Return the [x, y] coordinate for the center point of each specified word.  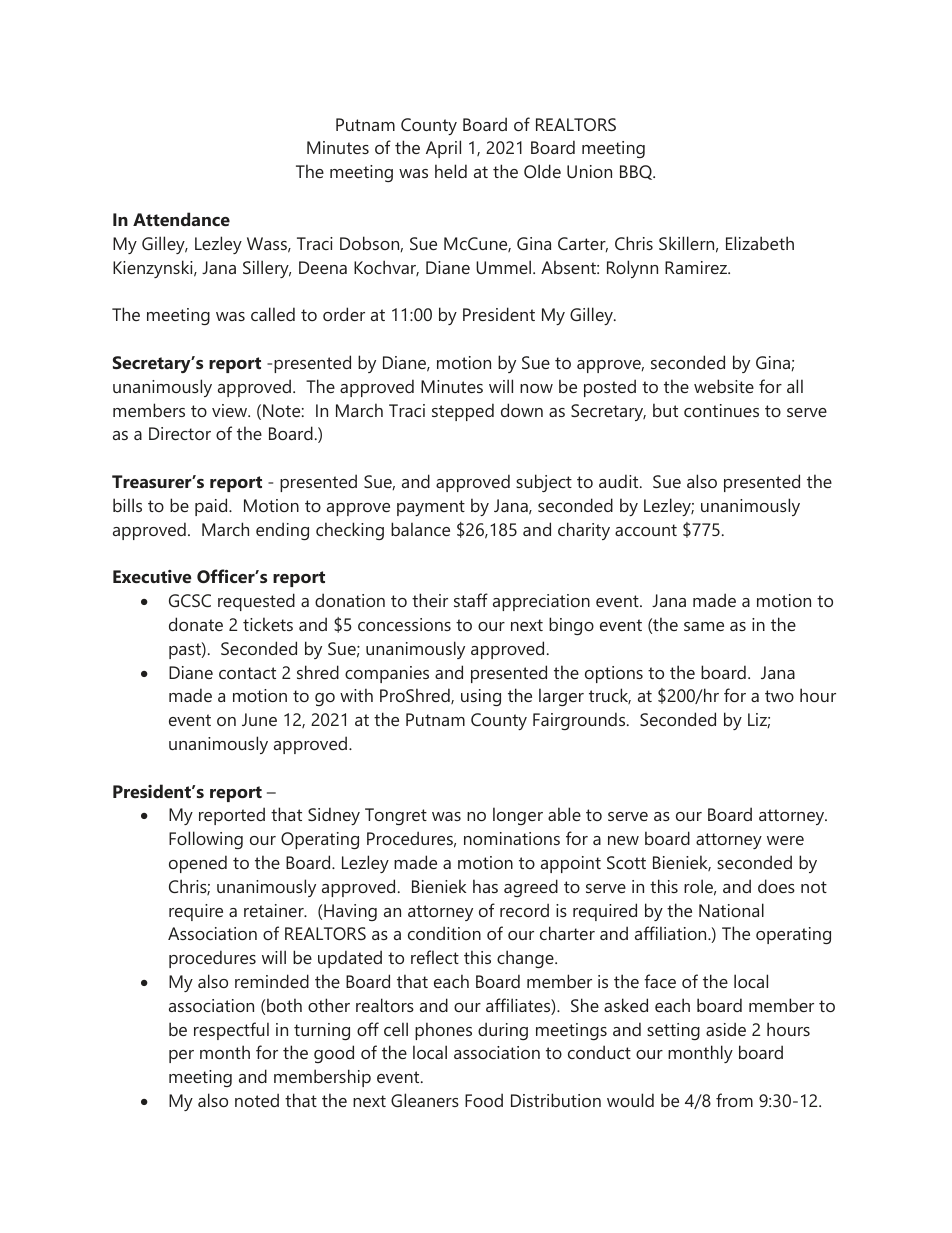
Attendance [181, 219]
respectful [231, 1031]
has [485, 886]
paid [212, 507]
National [731, 910]
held [451, 171]
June [259, 719]
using [481, 697]
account [646, 530]
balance [420, 529]
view [231, 410]
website [724, 386]
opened [198, 864]
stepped [463, 412]
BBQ [637, 172]
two [779, 696]
